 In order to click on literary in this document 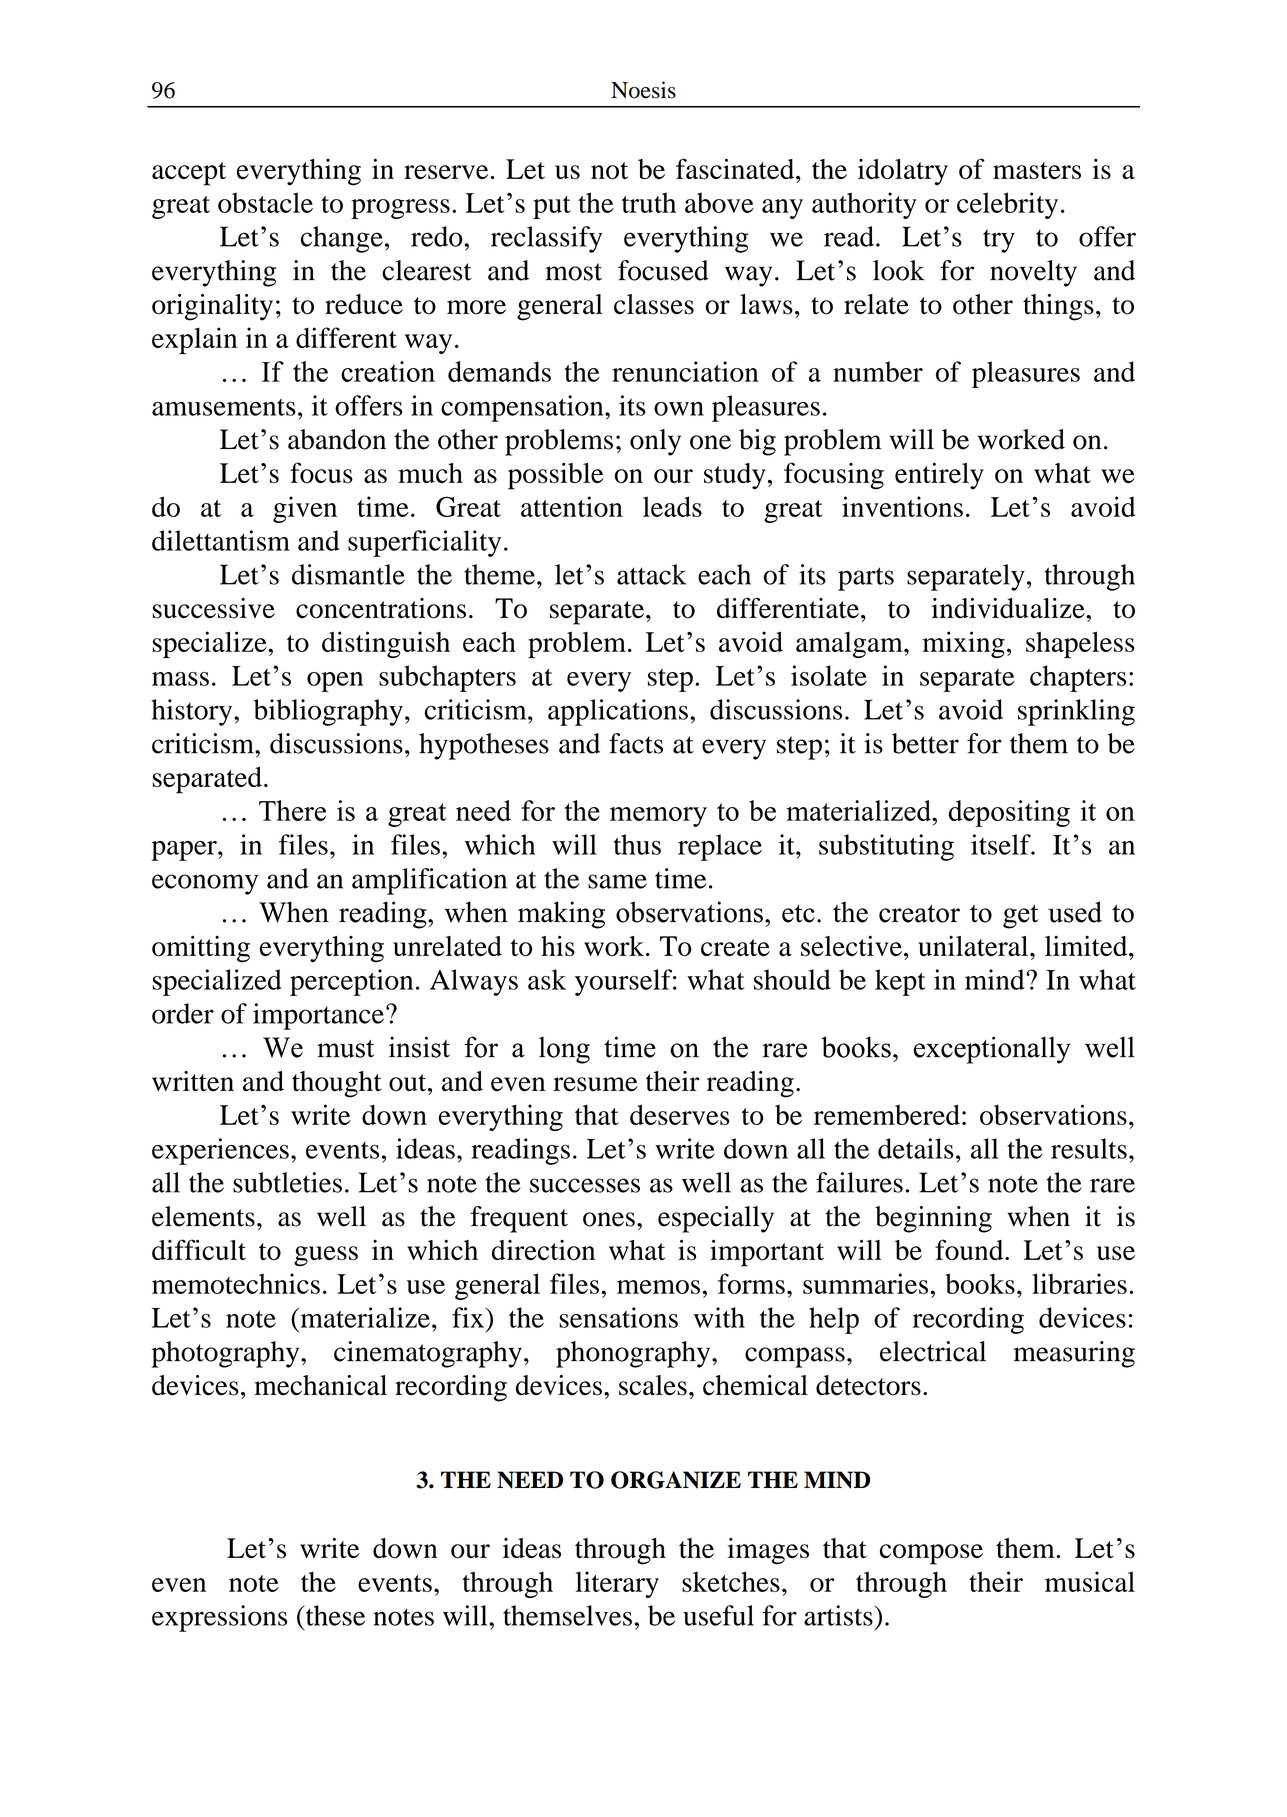, I will do `click(617, 1584)`.
